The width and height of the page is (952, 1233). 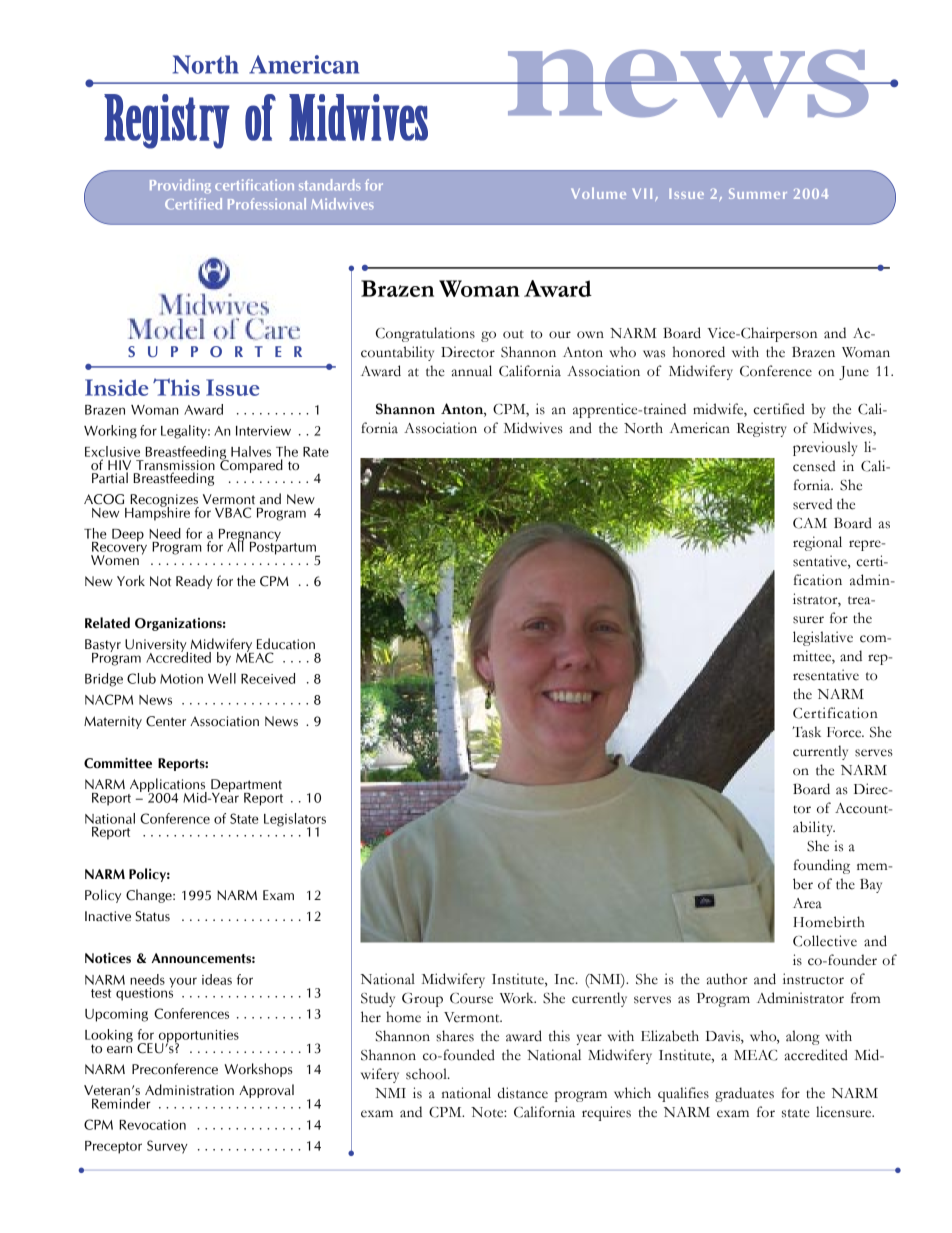 What do you see at coordinates (181, 679) in the page?
I see `Motion` at bounding box center [181, 679].
